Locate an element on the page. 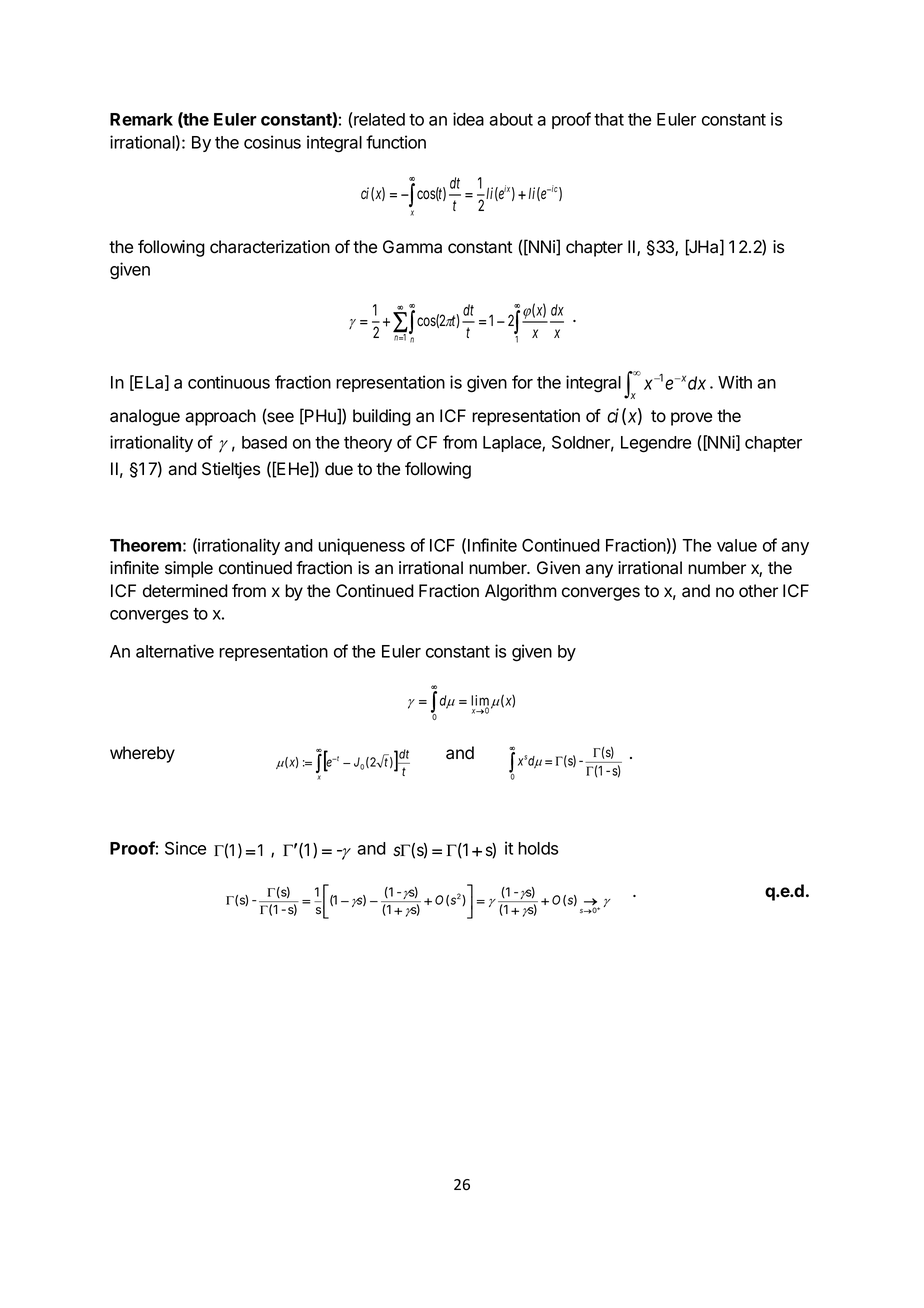 Image resolution: width=924 pixels, height=1308 pixels. theory is located at coordinates (368, 444).
